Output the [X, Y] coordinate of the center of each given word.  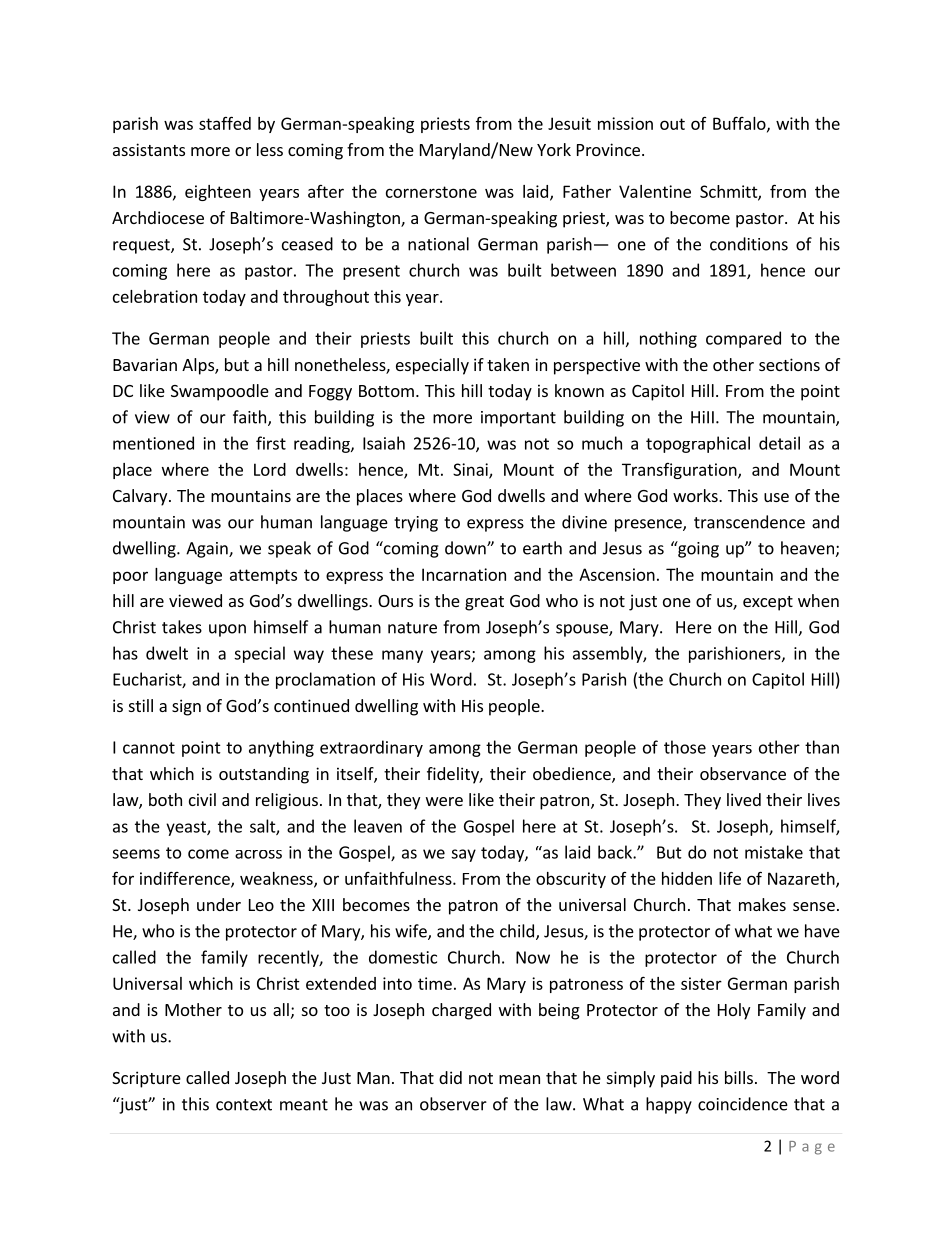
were [444, 801]
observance [743, 773]
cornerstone [431, 192]
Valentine [655, 191]
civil [202, 799]
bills [739, 1077]
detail [779, 443]
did [450, 1077]
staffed [225, 123]
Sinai [471, 470]
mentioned [153, 443]
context [244, 1105]
